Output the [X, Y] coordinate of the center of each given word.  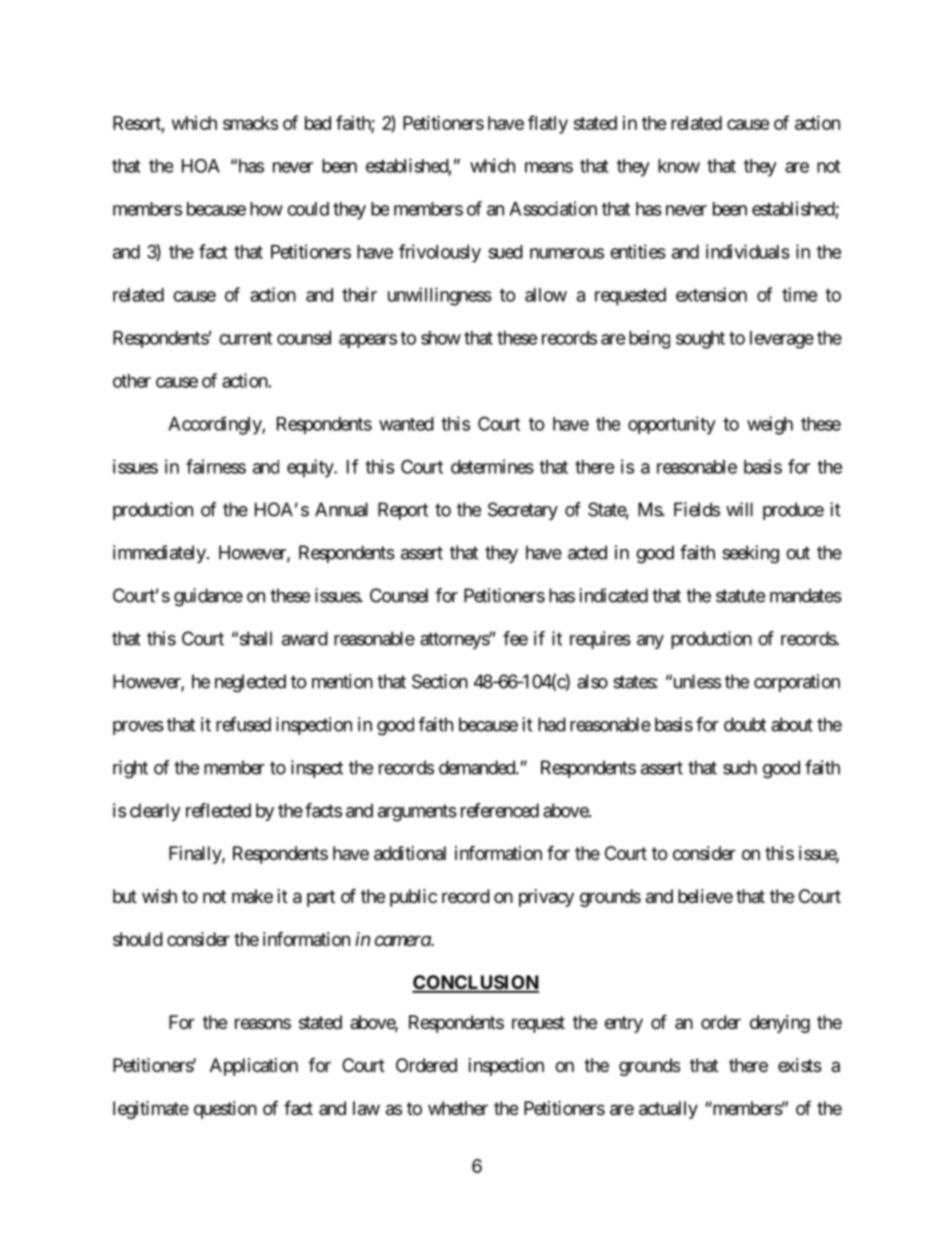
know [679, 166]
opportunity [672, 425]
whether [458, 1108]
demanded [478, 767]
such [740, 767]
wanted [406, 424]
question [225, 1110]
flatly [548, 124]
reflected [218, 810]
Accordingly [215, 425]
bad [318, 123]
